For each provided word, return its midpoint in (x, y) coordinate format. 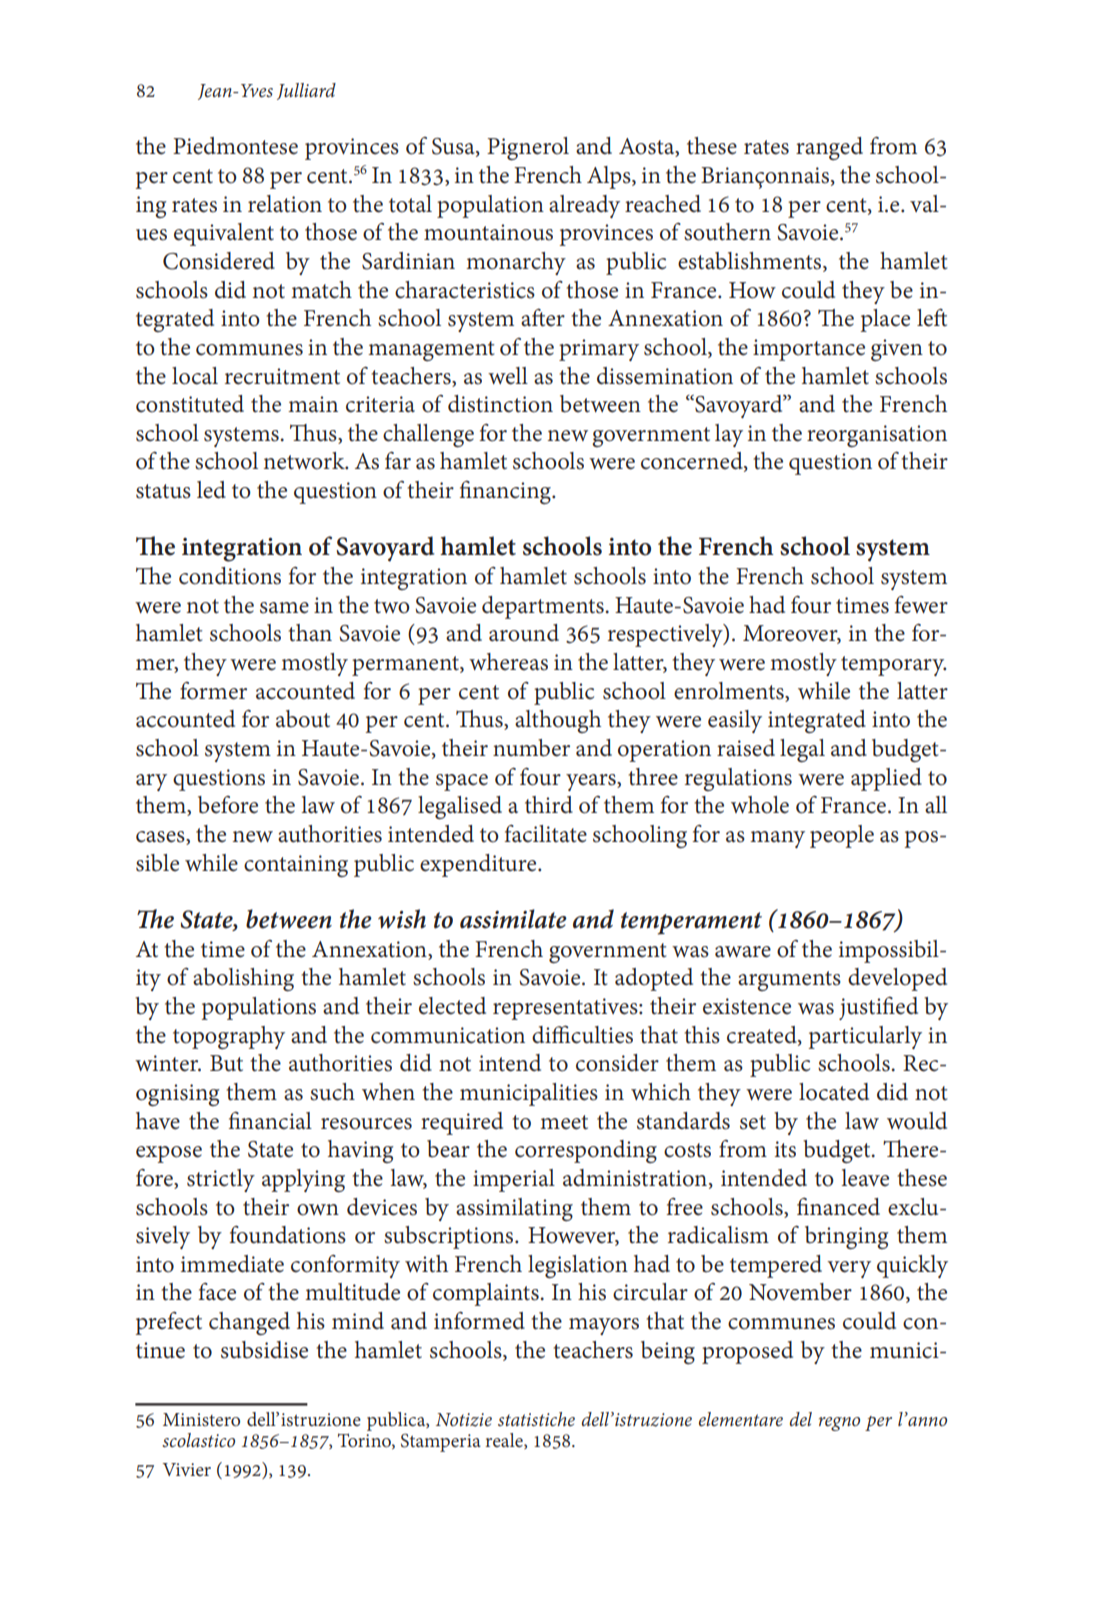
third (549, 805)
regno (839, 1424)
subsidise (264, 1350)
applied (886, 779)
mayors (604, 1326)
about (303, 719)
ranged (829, 148)
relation (285, 204)
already (584, 206)
